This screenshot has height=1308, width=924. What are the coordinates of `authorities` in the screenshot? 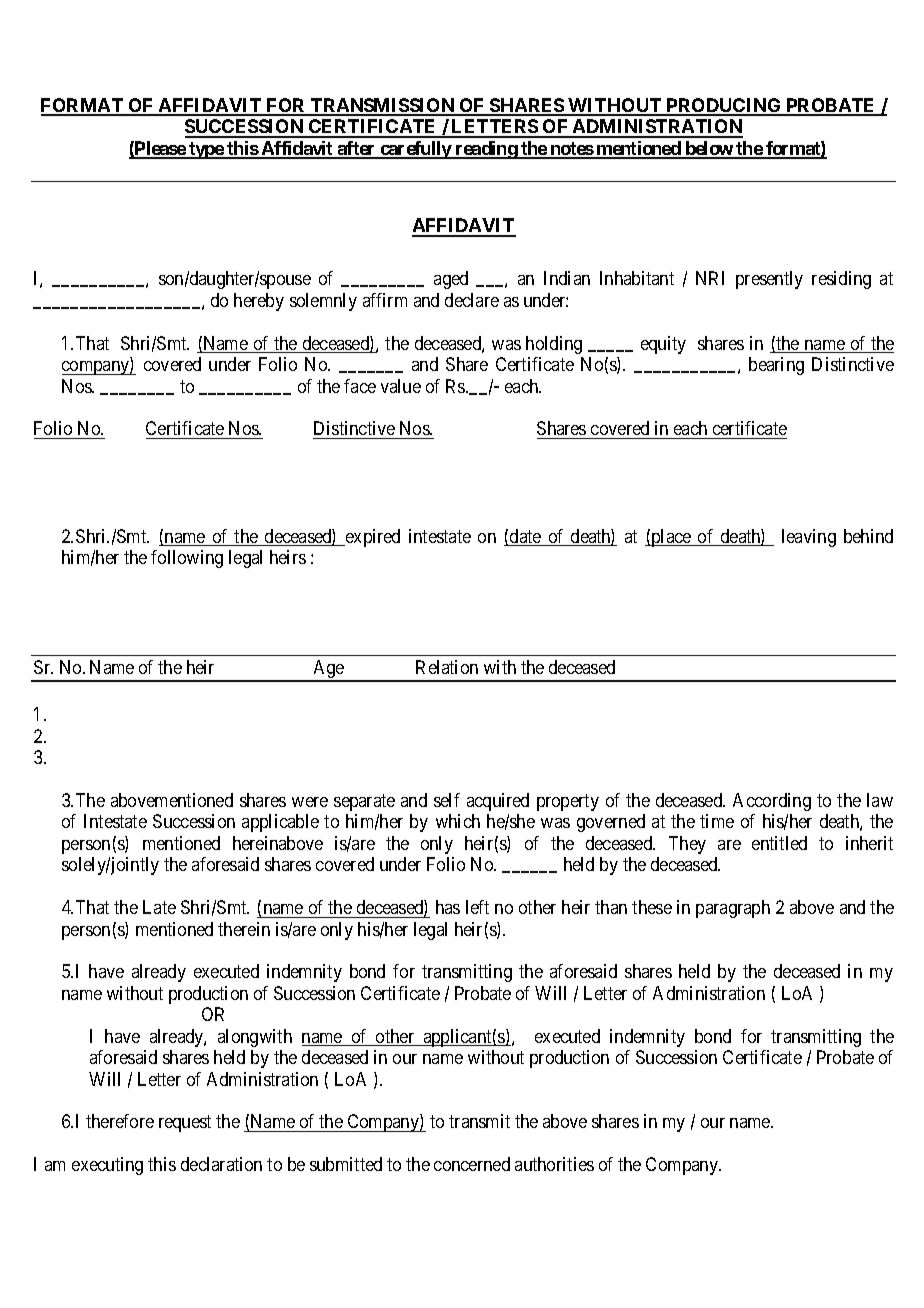 It's located at (554, 1164).
